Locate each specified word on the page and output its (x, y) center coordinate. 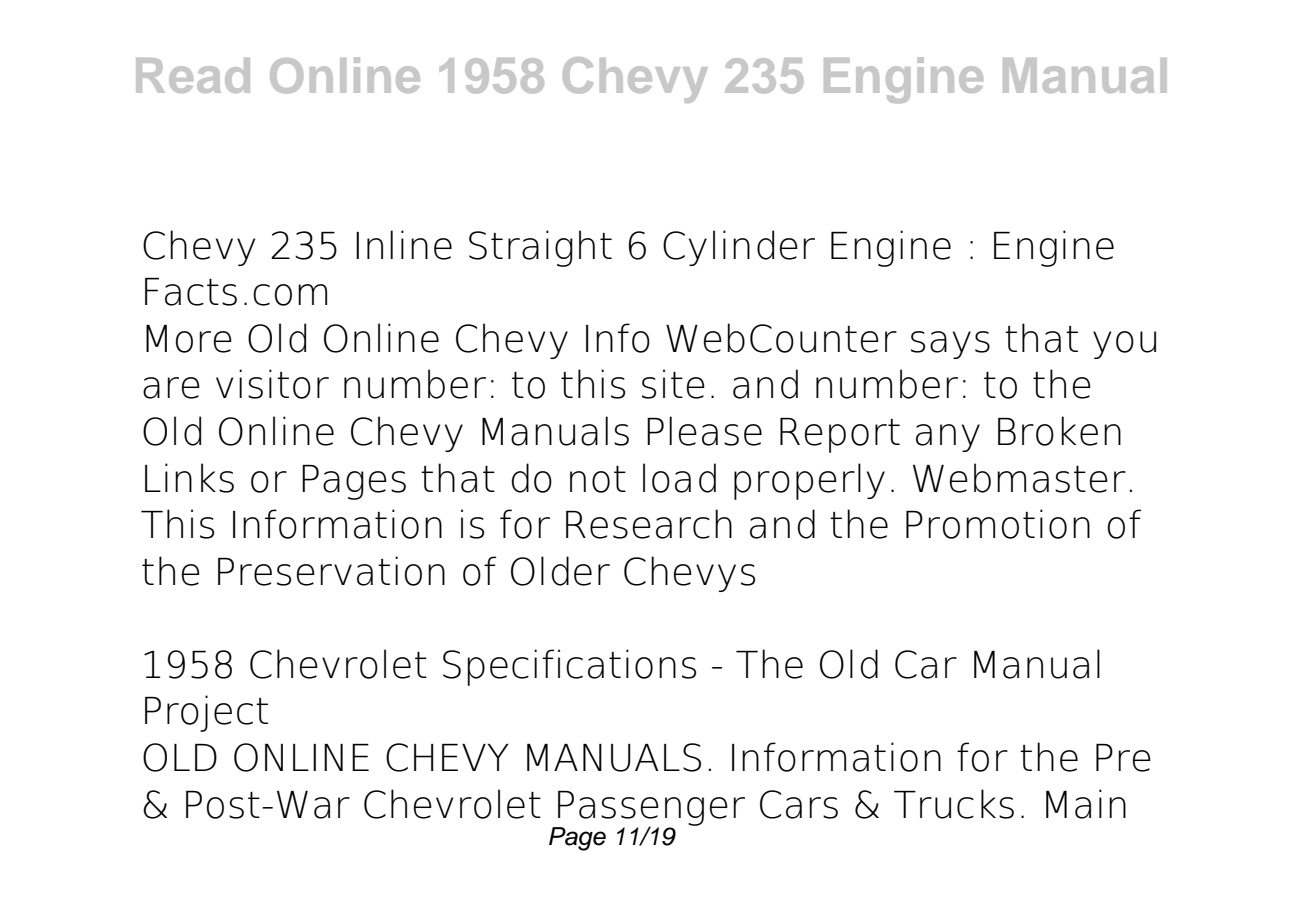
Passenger (650, 809)
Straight (540, 248)
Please (704, 431)
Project (206, 713)
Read (193, 75)
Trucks (954, 804)
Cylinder (739, 248)
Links (189, 478)
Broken (1059, 431)
